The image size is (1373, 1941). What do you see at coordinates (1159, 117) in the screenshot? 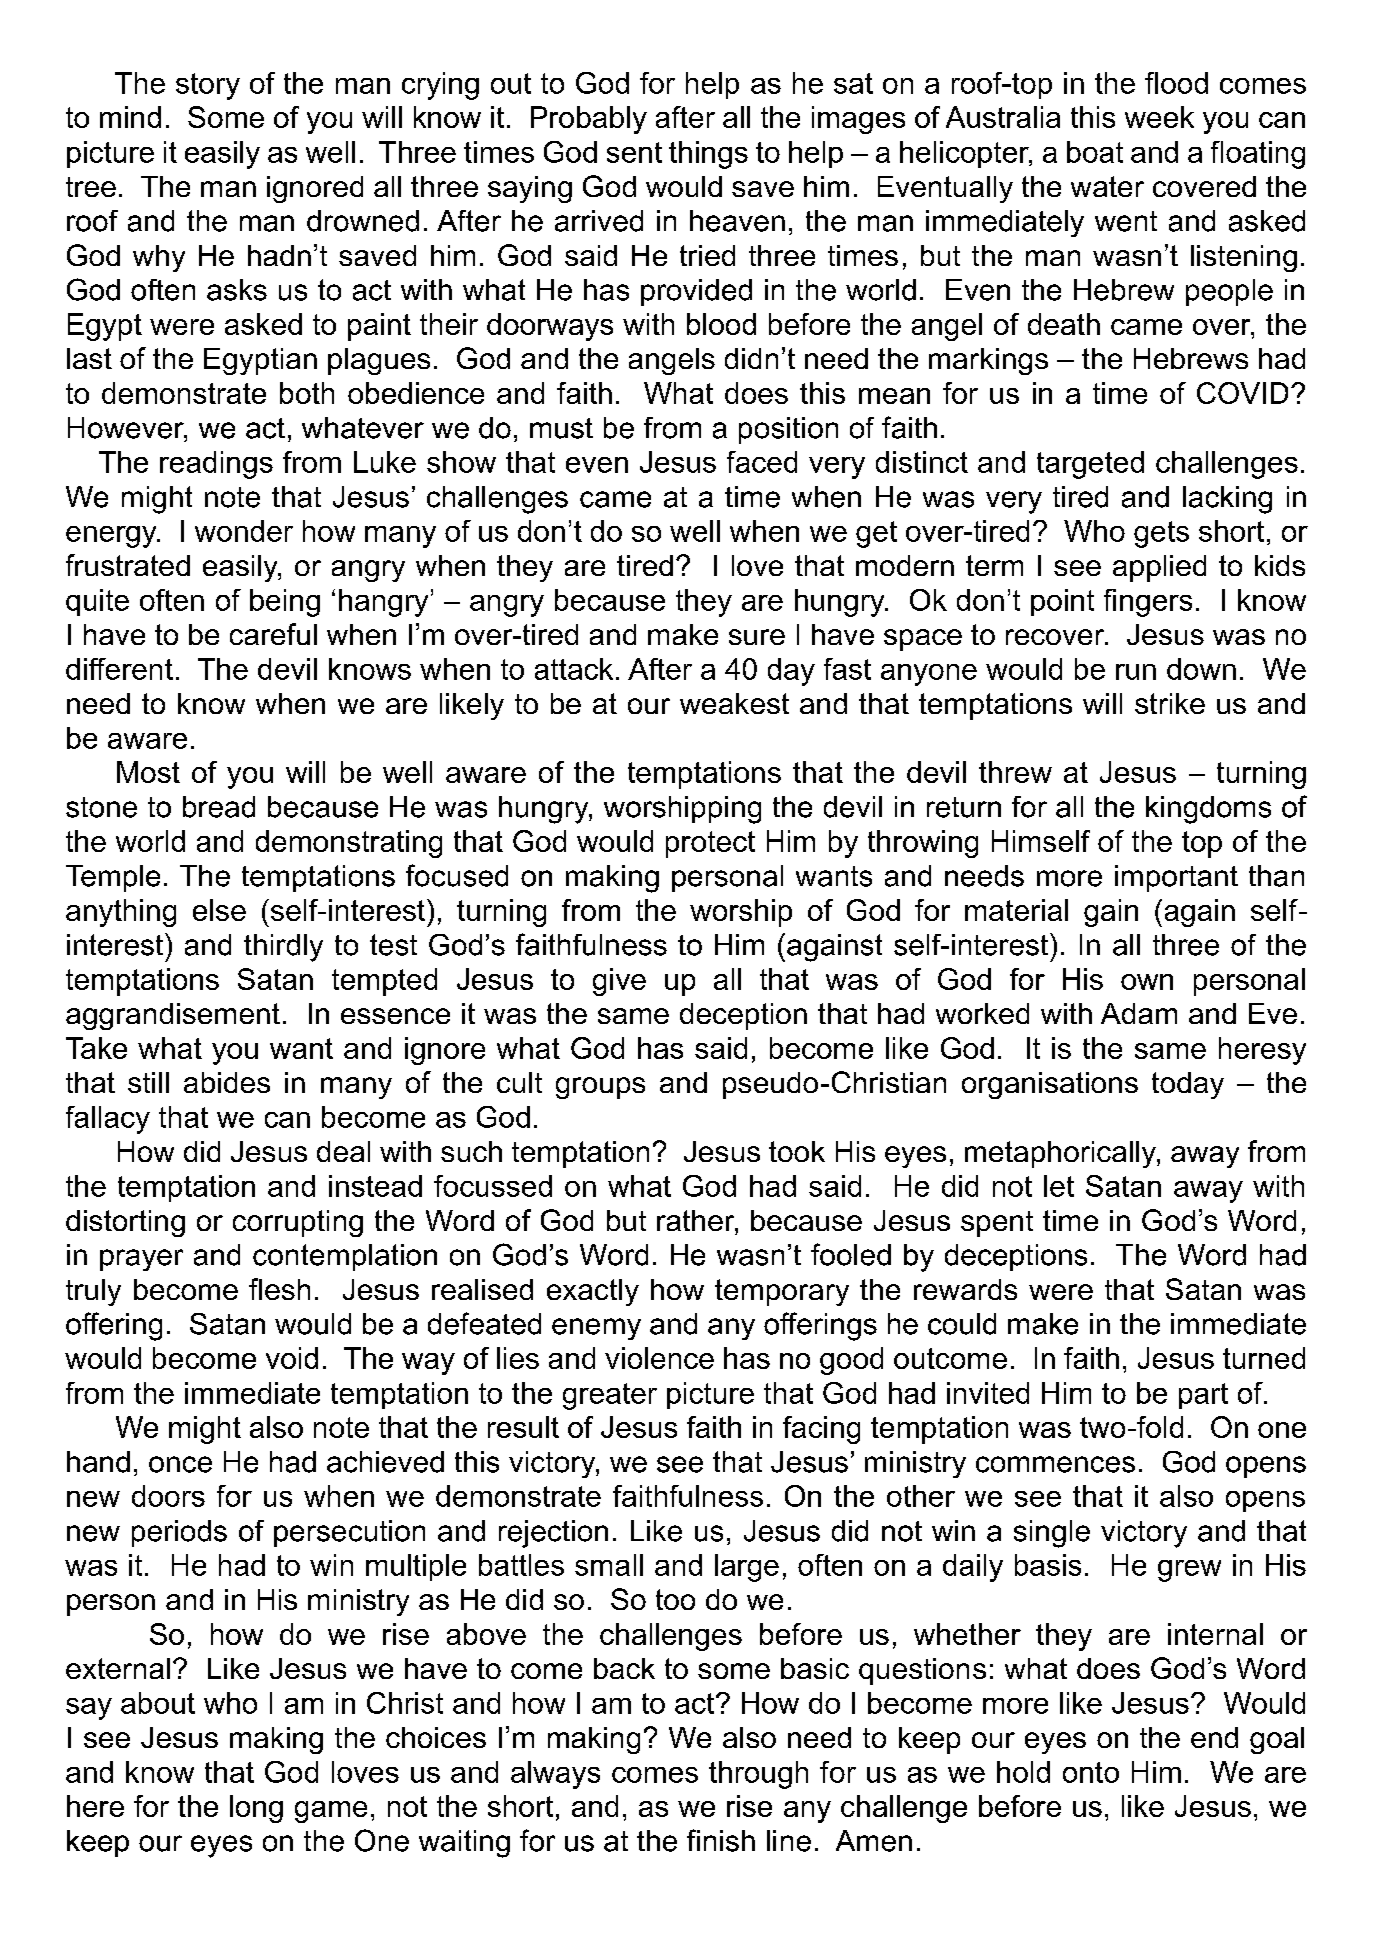
I see `week` at bounding box center [1159, 117].
